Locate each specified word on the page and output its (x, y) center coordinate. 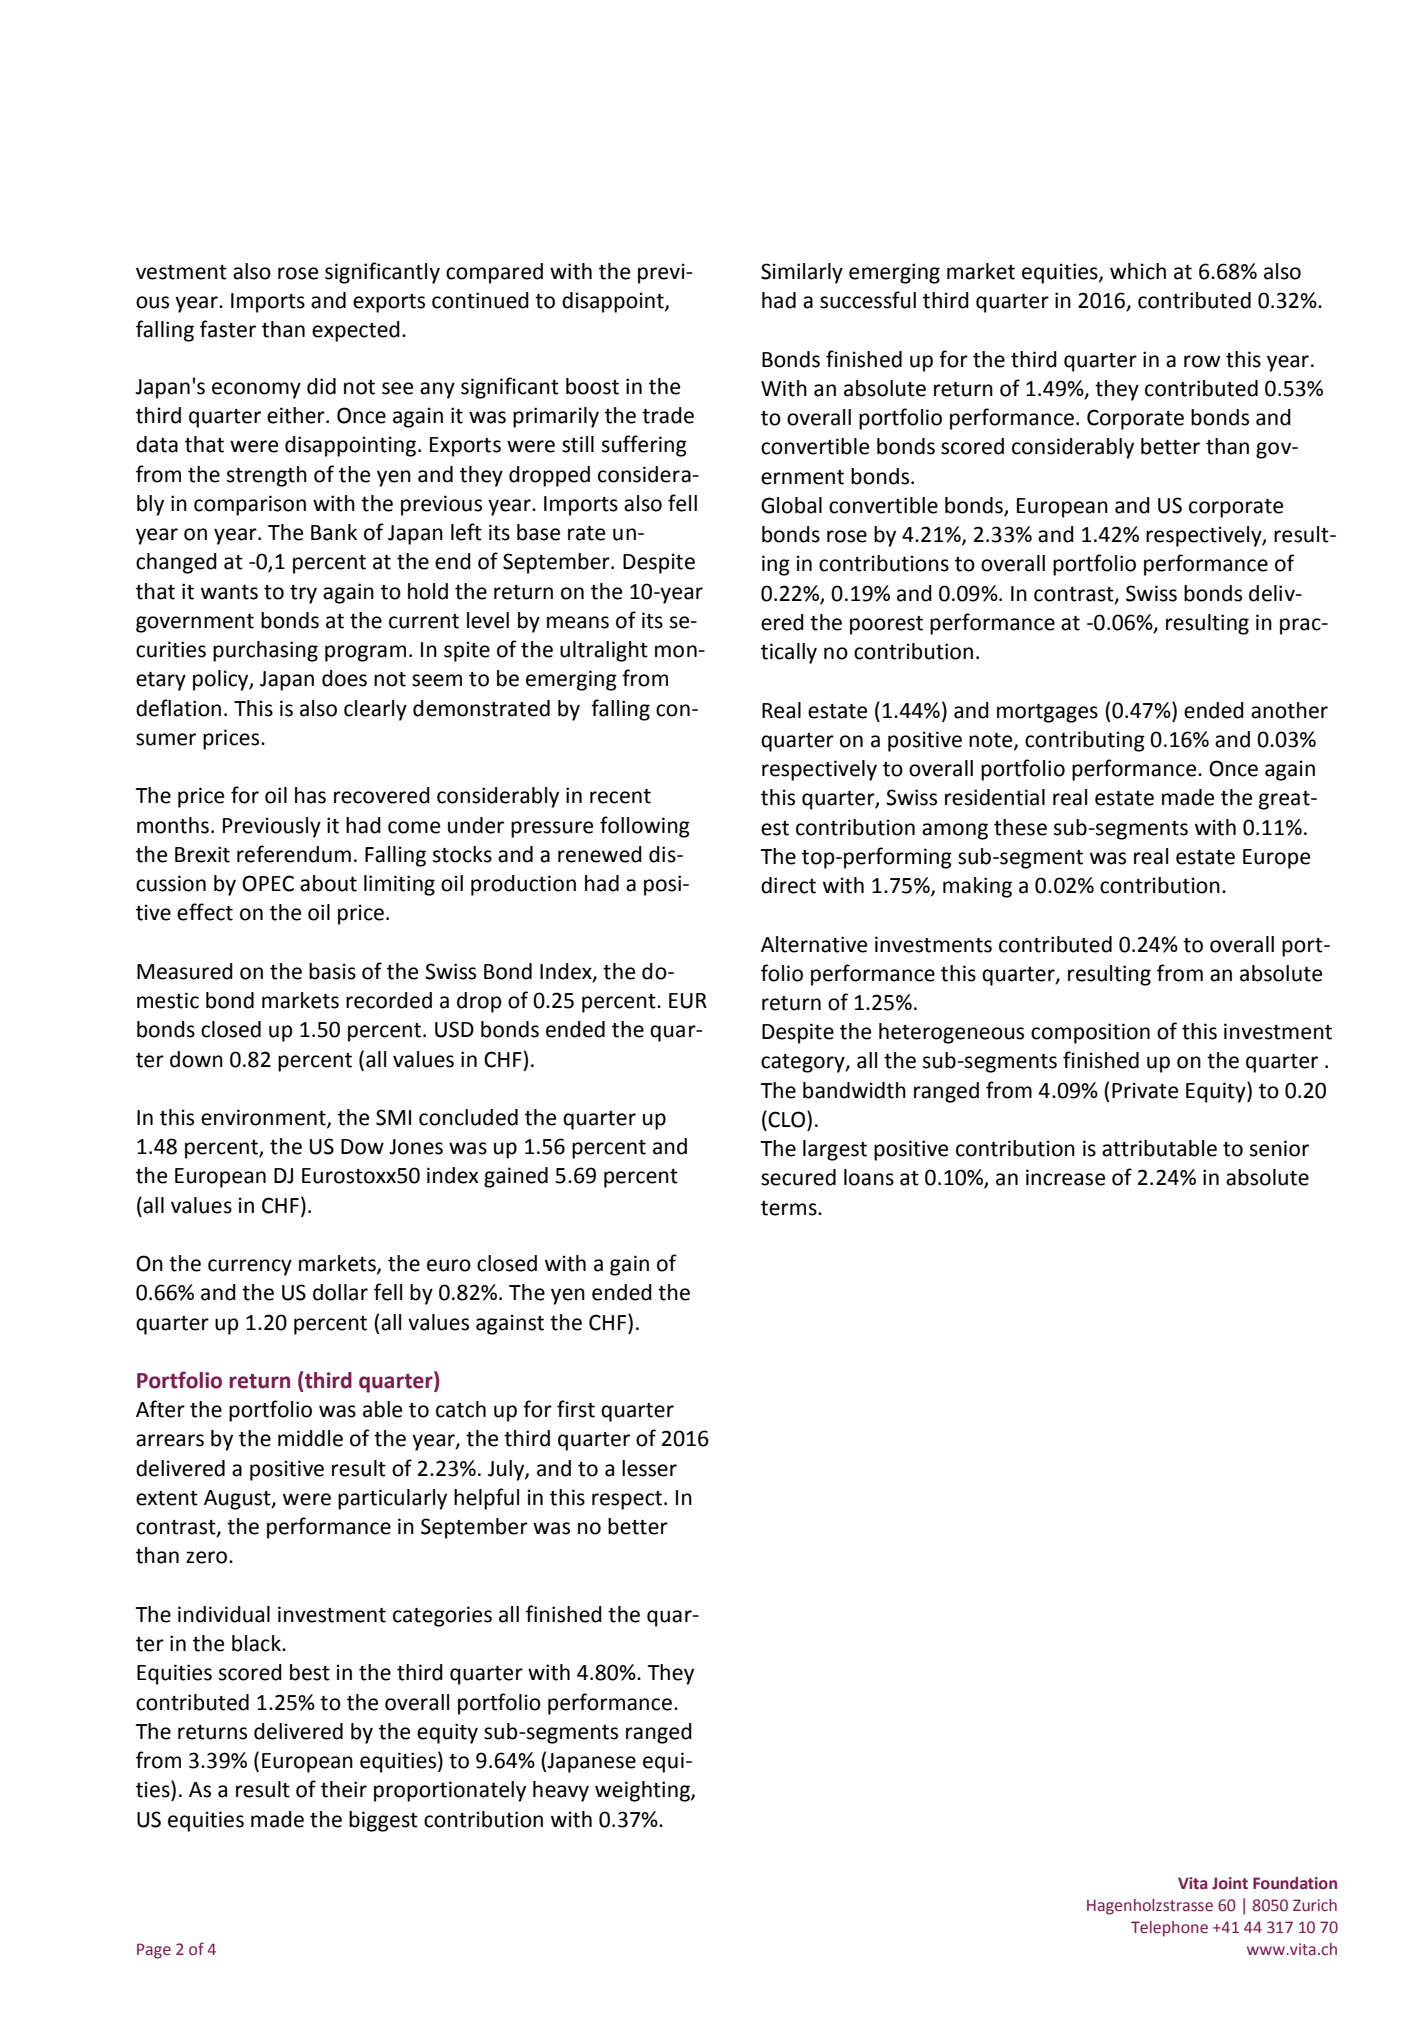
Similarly (802, 273)
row (1202, 361)
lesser (649, 1468)
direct (788, 885)
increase (1065, 1177)
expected (356, 331)
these (1020, 827)
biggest (383, 1821)
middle (310, 1438)
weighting (643, 1791)
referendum (294, 854)
